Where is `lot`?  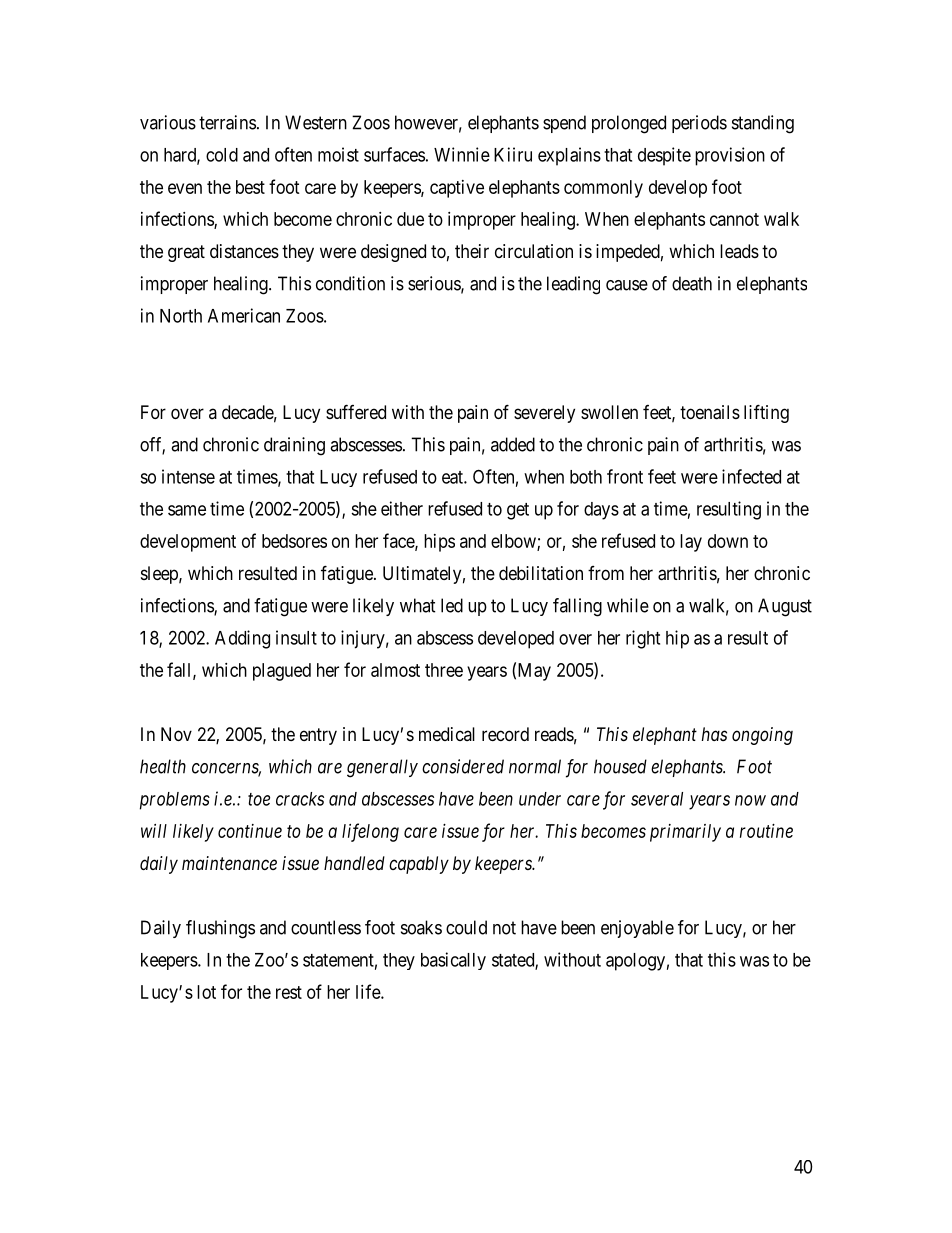 lot is located at coordinates (206, 992).
